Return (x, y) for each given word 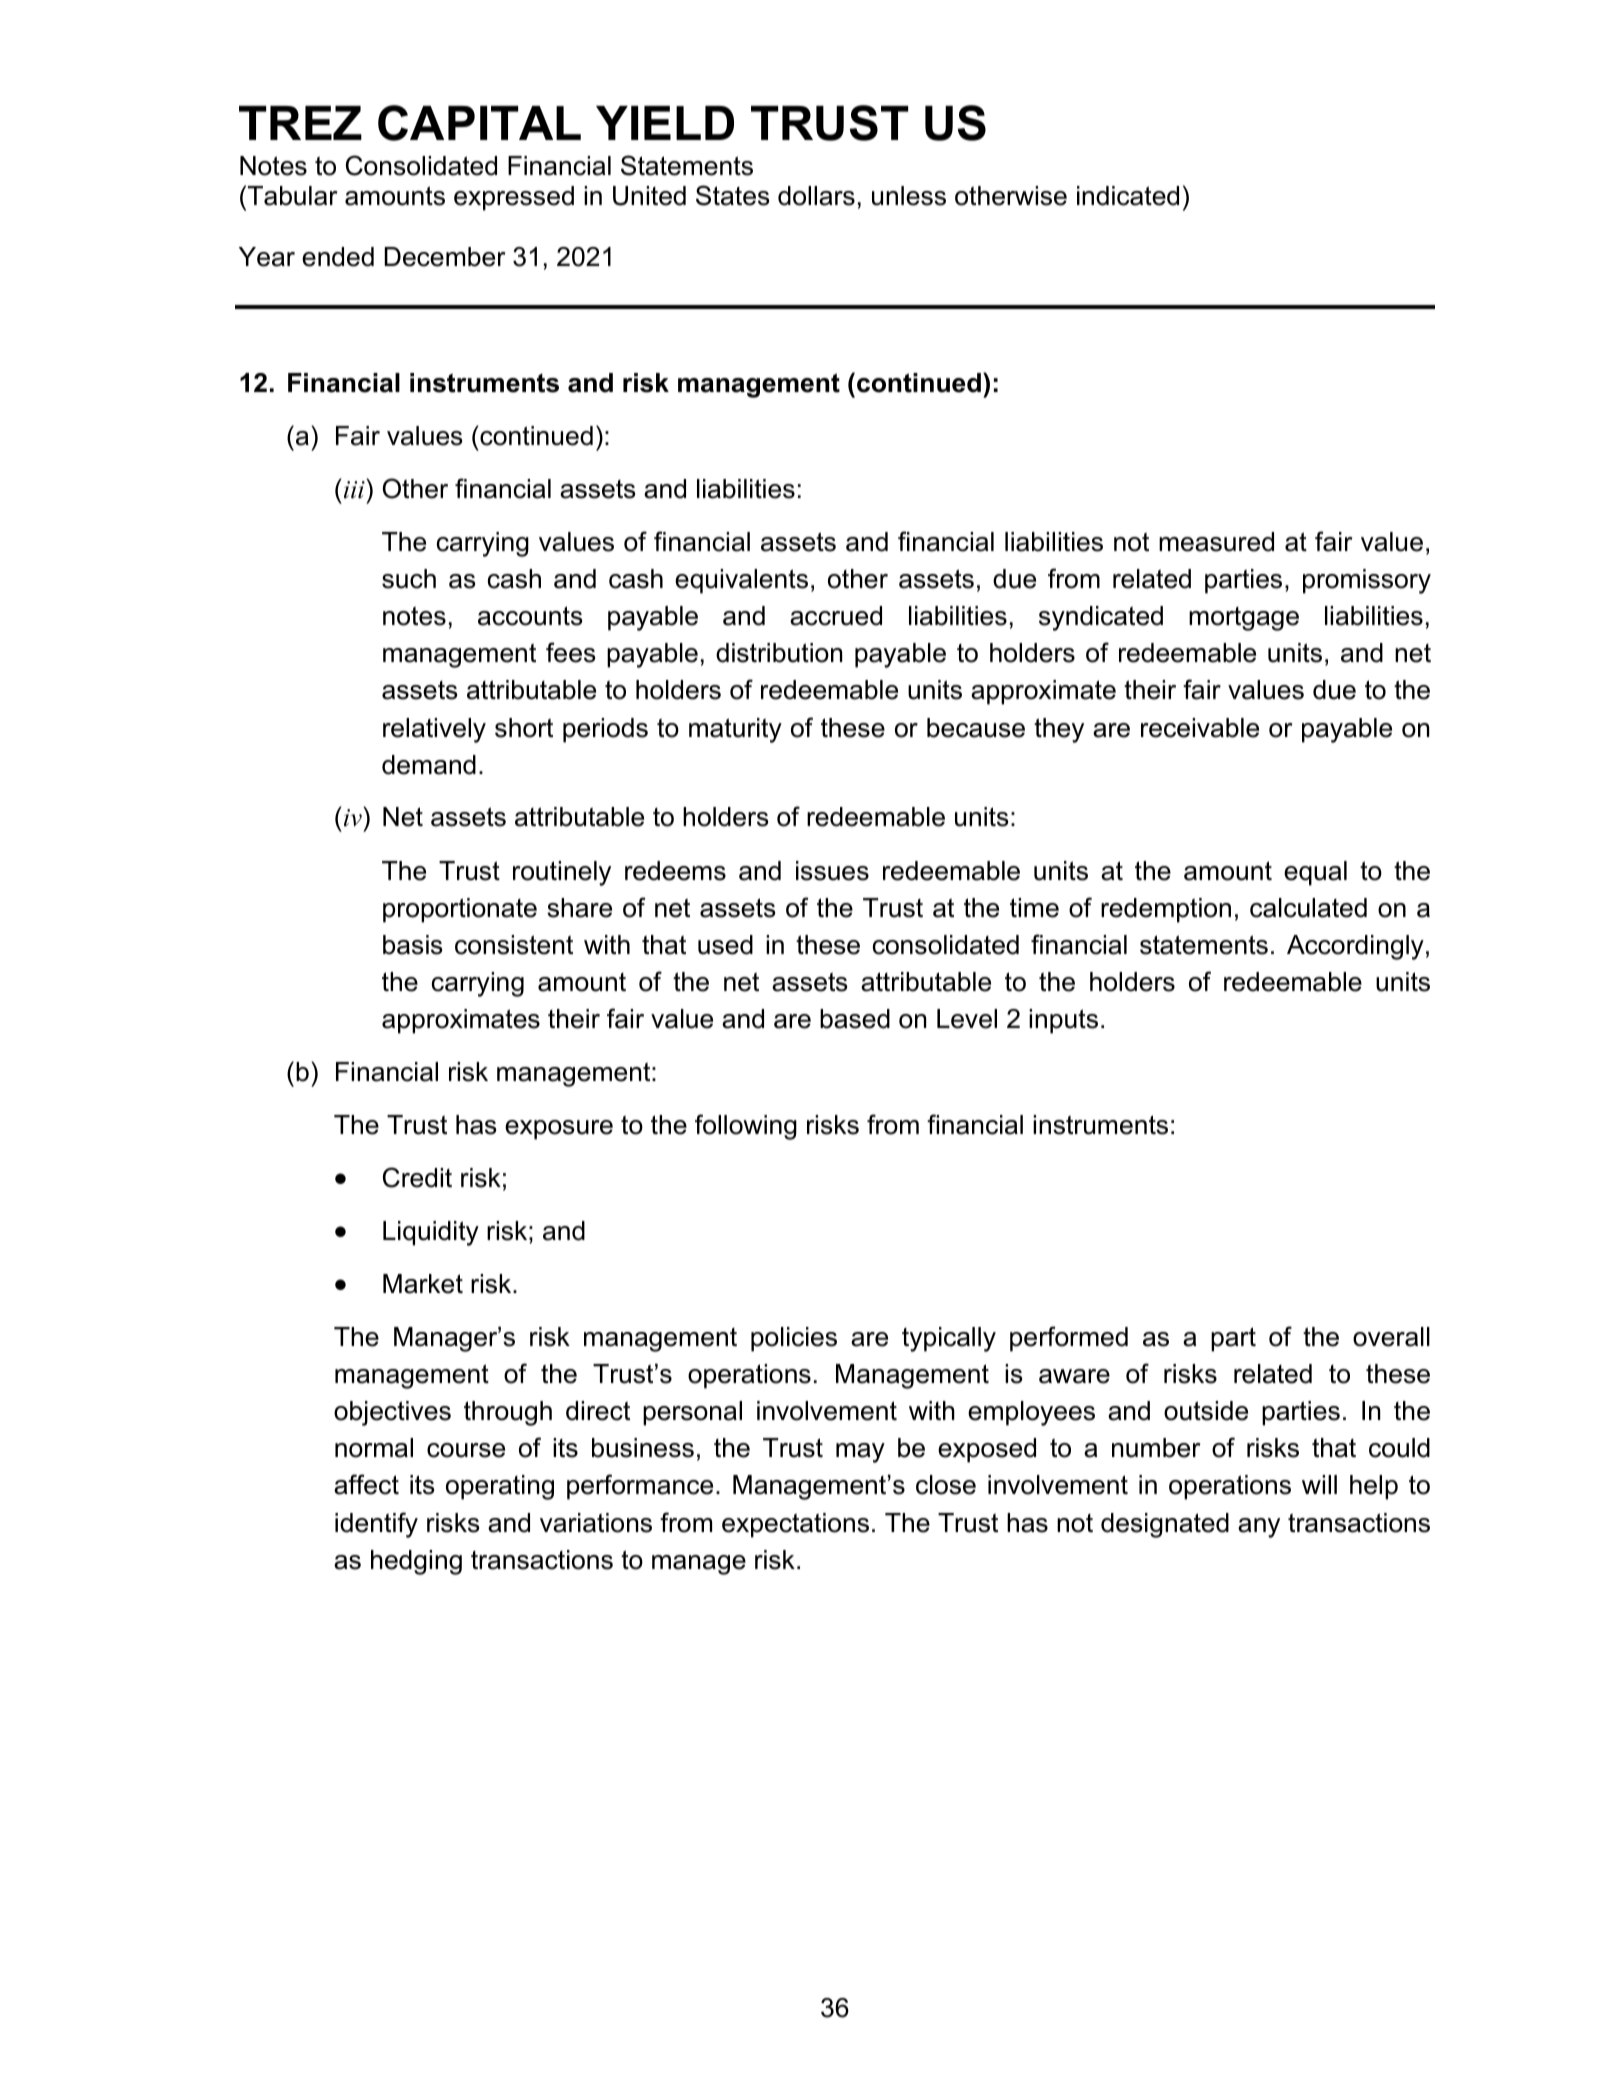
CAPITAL (479, 123)
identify (376, 1525)
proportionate (460, 910)
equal (1315, 873)
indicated (1128, 196)
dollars (816, 196)
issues (832, 871)
